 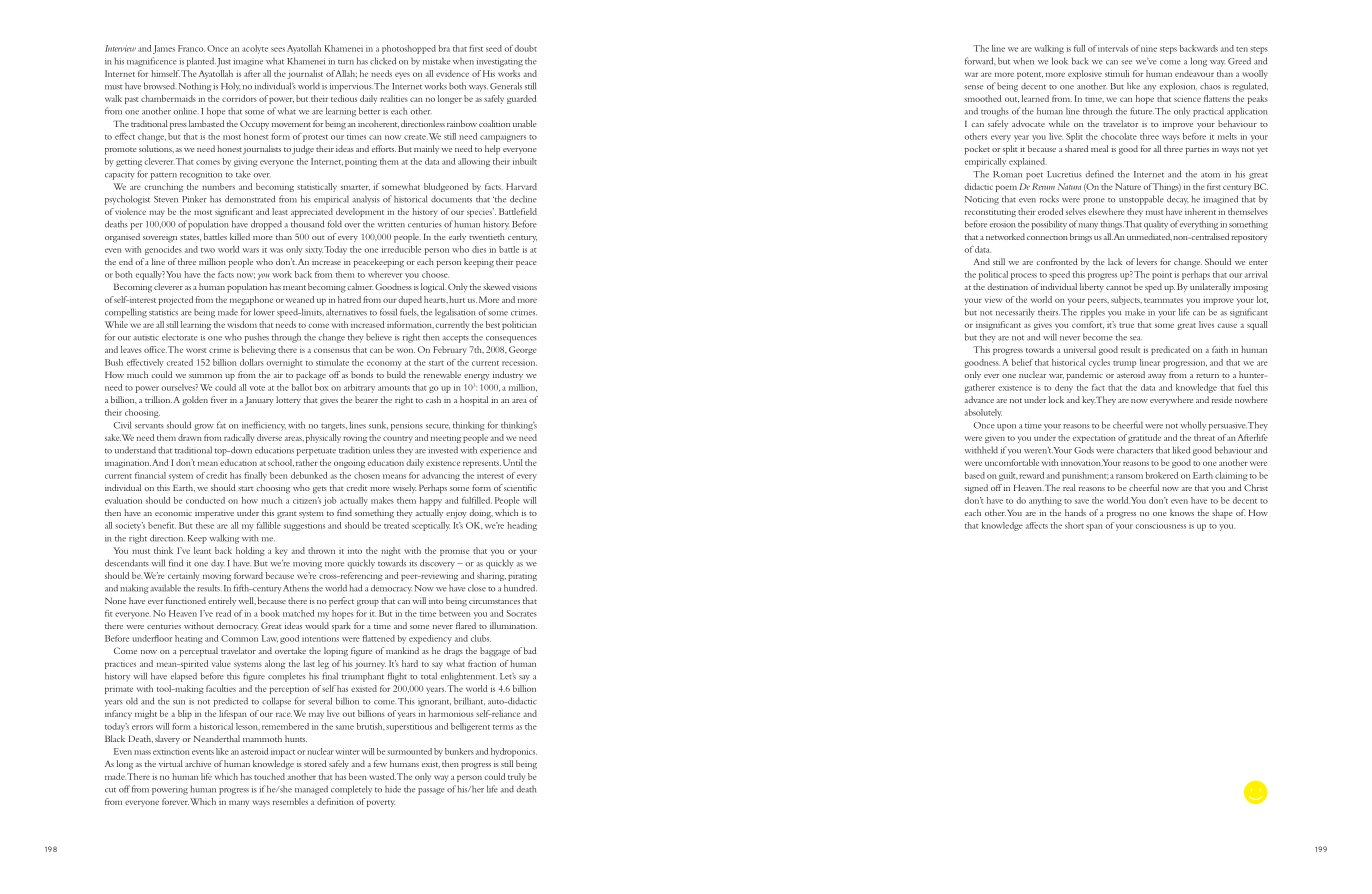 I want to click on consciousness, so click(x=1160, y=525).
